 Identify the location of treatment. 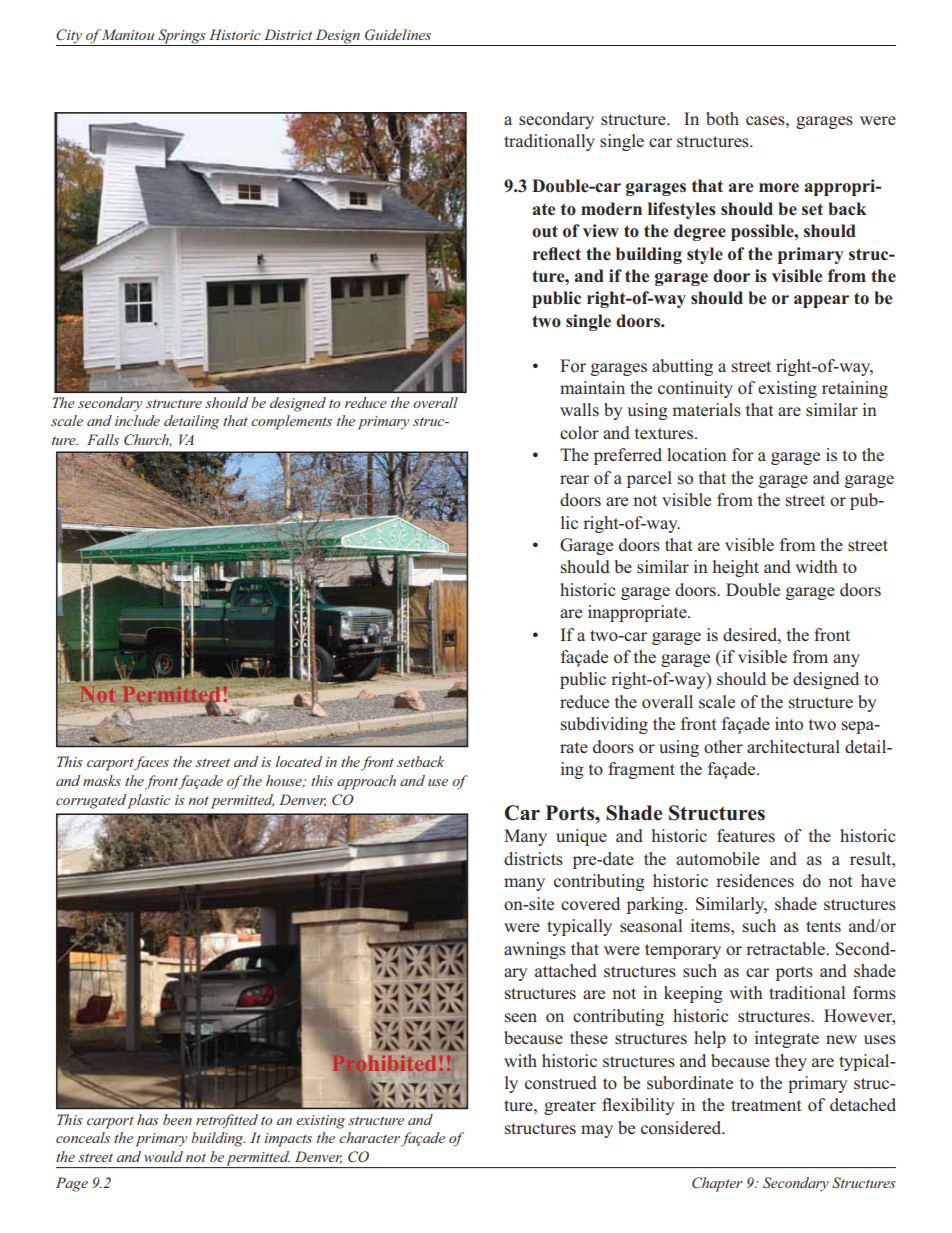
(766, 1105).
